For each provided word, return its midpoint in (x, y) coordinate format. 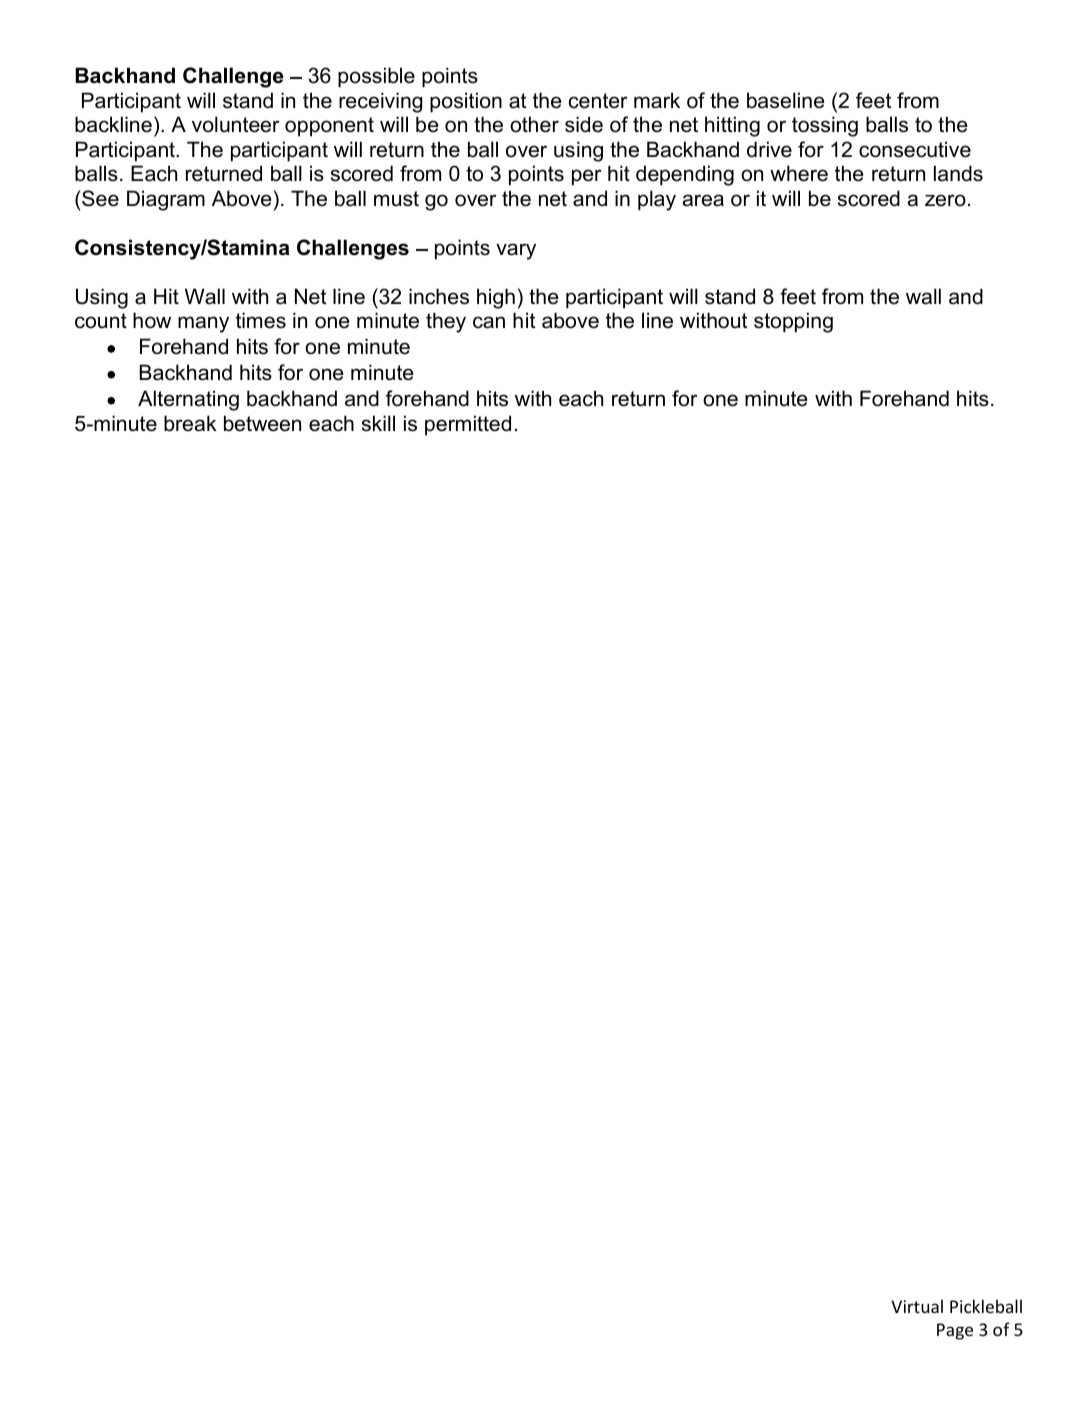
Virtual (917, 1306)
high (496, 298)
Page (955, 1331)
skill (378, 423)
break (190, 423)
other (534, 124)
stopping (793, 322)
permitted (468, 425)
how (152, 320)
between (262, 423)
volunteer (236, 124)
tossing (825, 126)
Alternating (188, 400)
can (489, 322)
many (203, 324)
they (446, 322)
